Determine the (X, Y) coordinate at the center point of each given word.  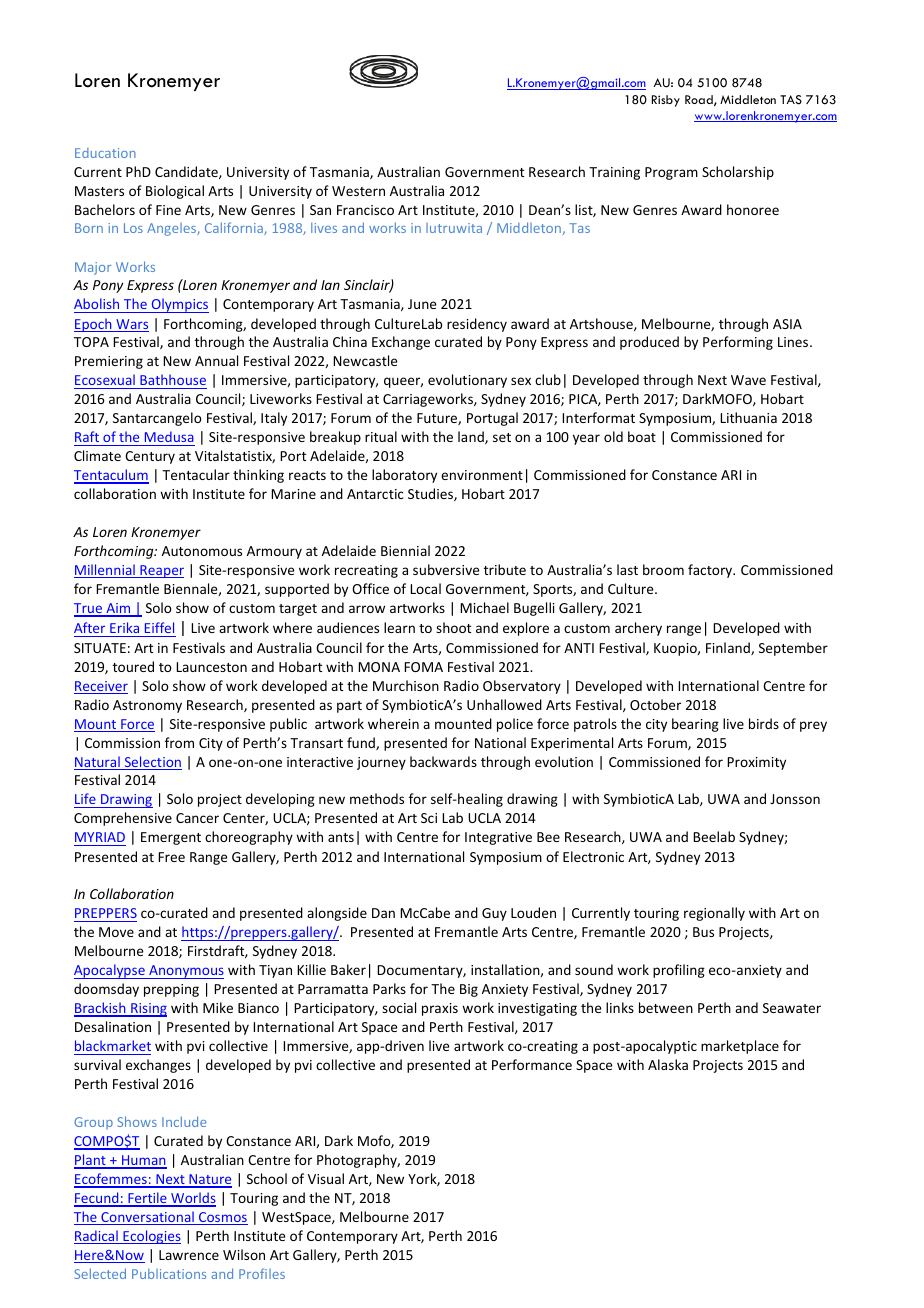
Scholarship (738, 173)
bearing (695, 725)
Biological (175, 192)
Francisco (365, 210)
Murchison (406, 685)
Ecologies (151, 1237)
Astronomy (147, 706)
